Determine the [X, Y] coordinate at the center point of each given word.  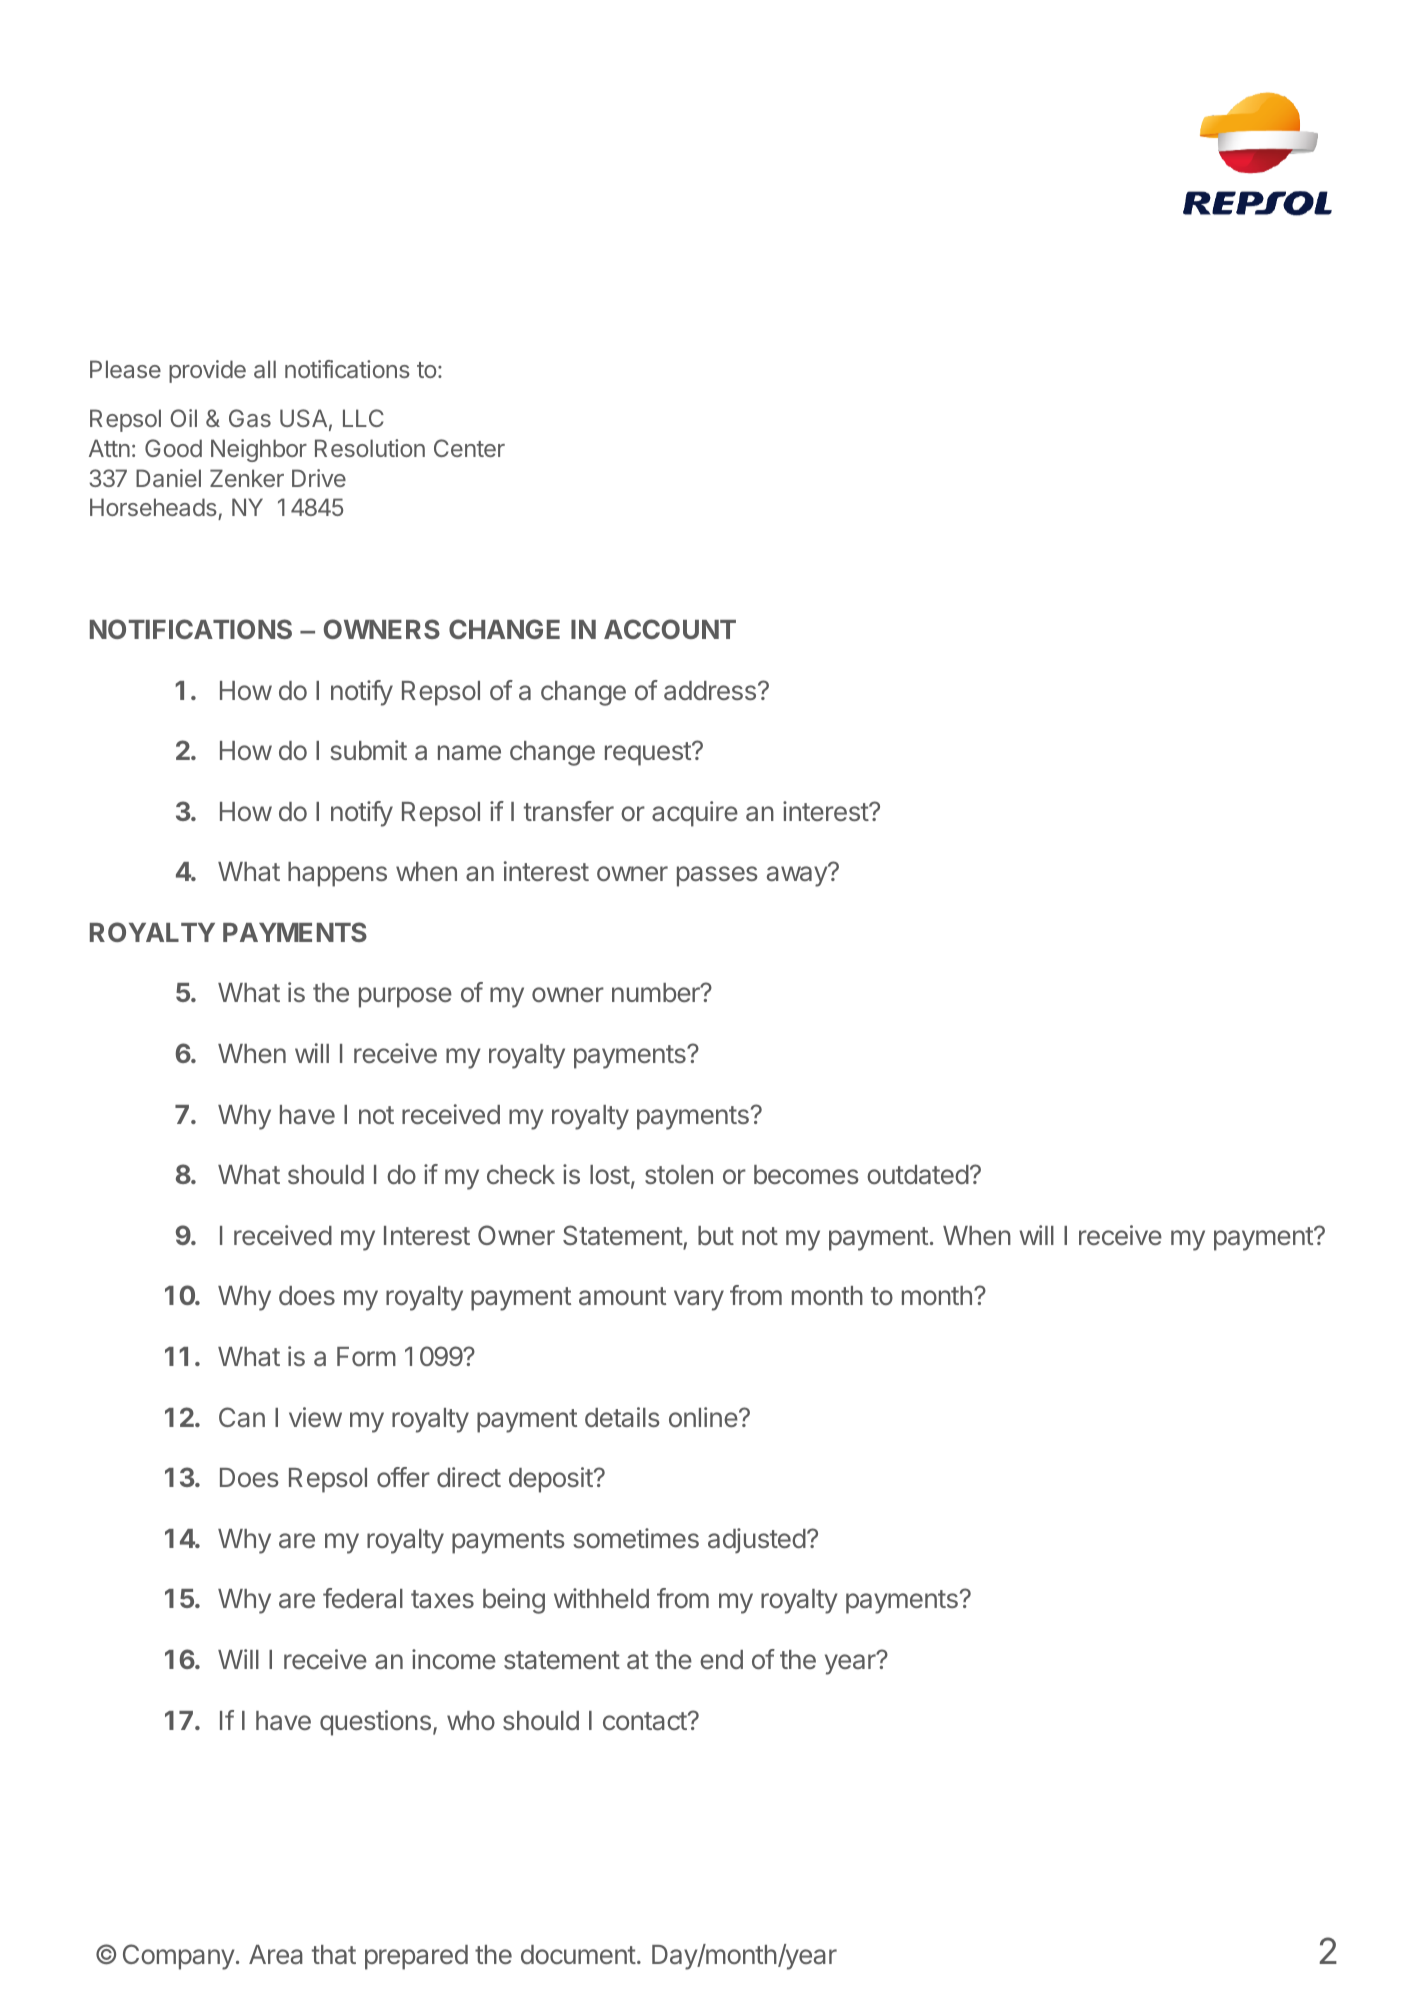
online [703, 1417]
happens [337, 874]
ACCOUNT [670, 629]
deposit [551, 1480]
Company [179, 1957]
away [798, 876]
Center [469, 448]
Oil [183, 418]
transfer [569, 811]
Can [242, 1417]
